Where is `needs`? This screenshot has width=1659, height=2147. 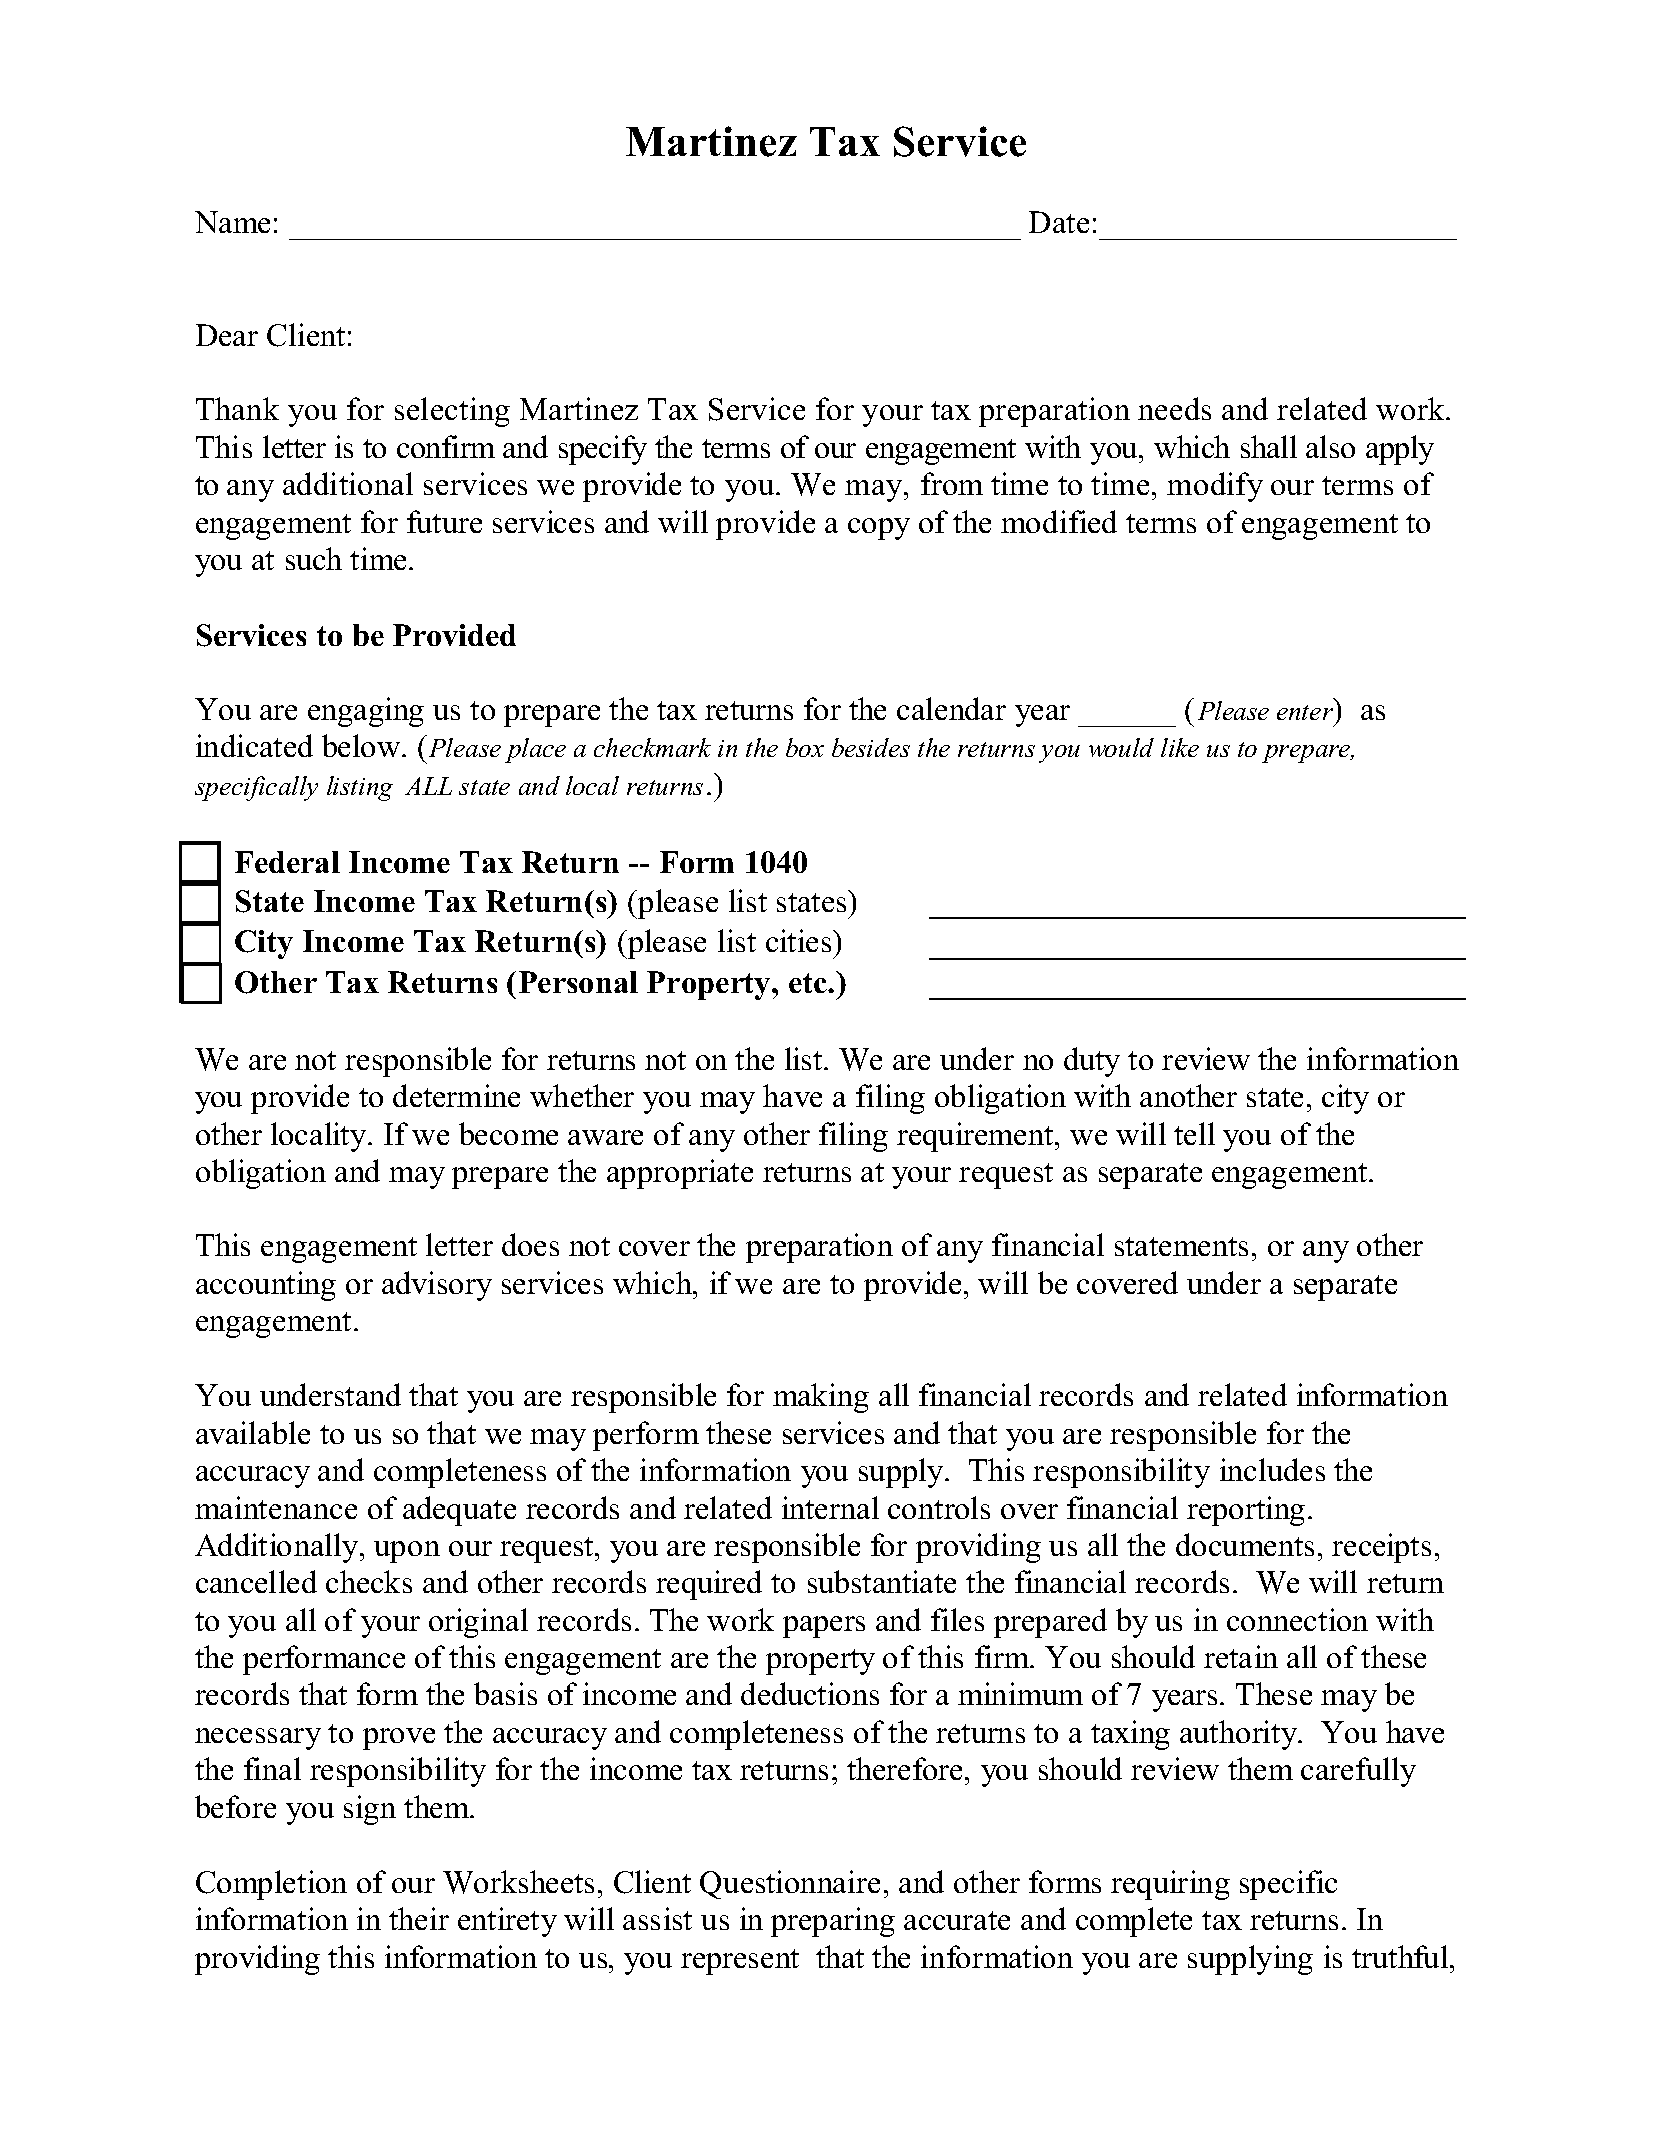 needs is located at coordinates (1174, 408).
